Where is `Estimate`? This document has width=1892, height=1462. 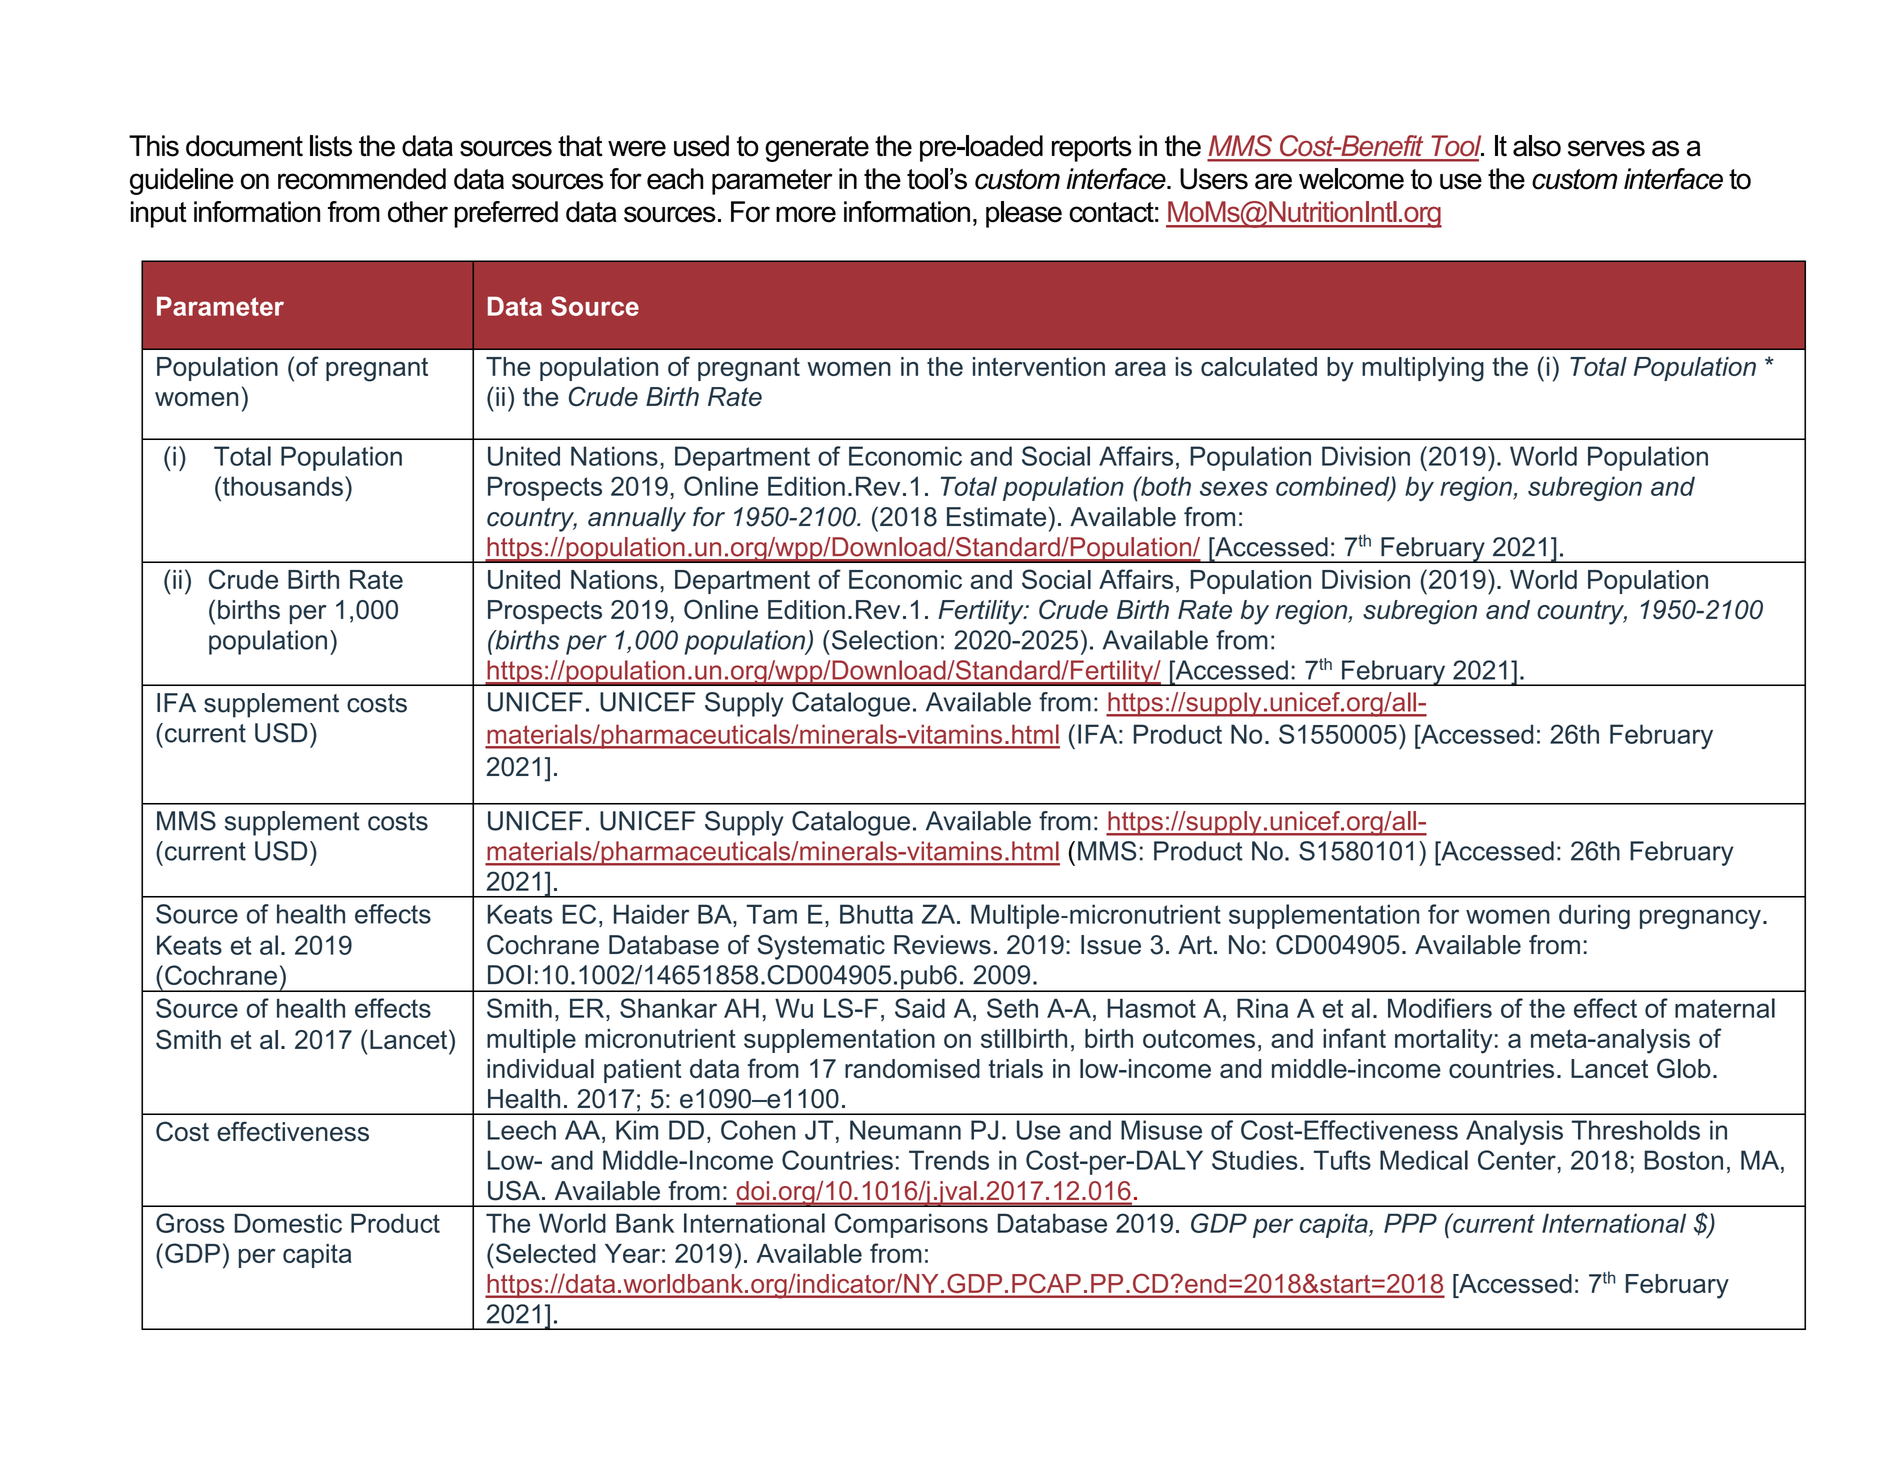 Estimate is located at coordinates (996, 517).
